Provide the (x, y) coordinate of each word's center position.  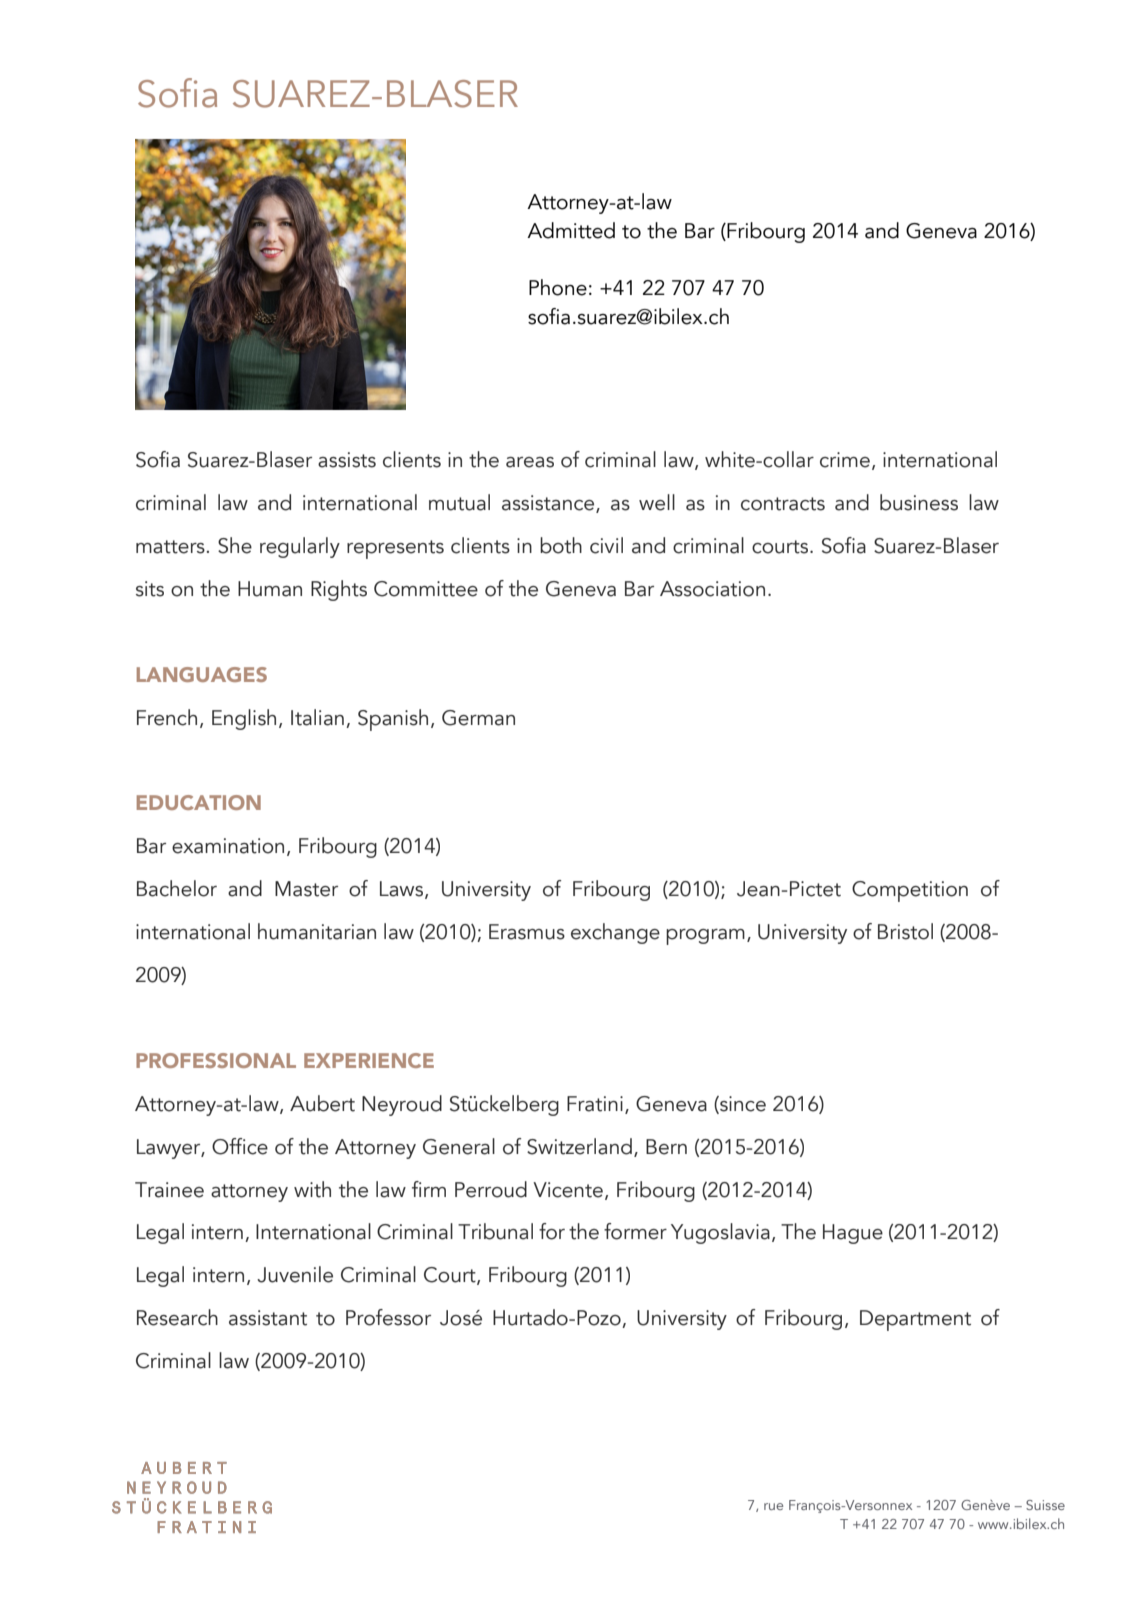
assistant (268, 1318)
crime (845, 460)
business (919, 502)
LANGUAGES (202, 674)
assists (347, 460)
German (478, 718)
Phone (558, 287)
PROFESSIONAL (216, 1060)
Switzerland (579, 1146)
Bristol (905, 931)
